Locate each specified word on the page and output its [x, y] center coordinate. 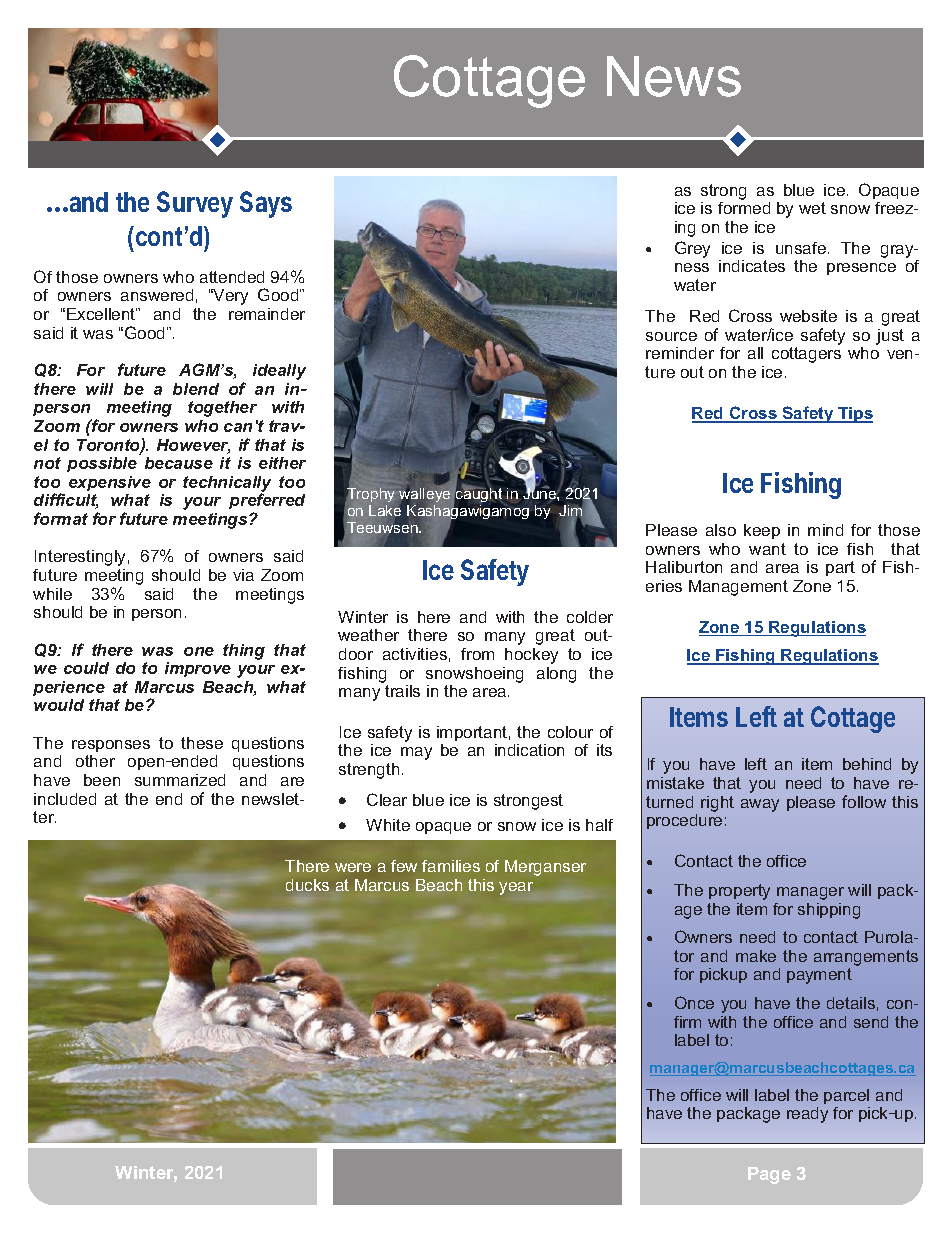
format [61, 518]
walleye [424, 495]
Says [266, 204]
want [767, 549]
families [451, 866]
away [760, 805]
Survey [195, 204]
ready [807, 1115]
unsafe [801, 248]
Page [769, 1175]
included [65, 799]
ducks [307, 885]
